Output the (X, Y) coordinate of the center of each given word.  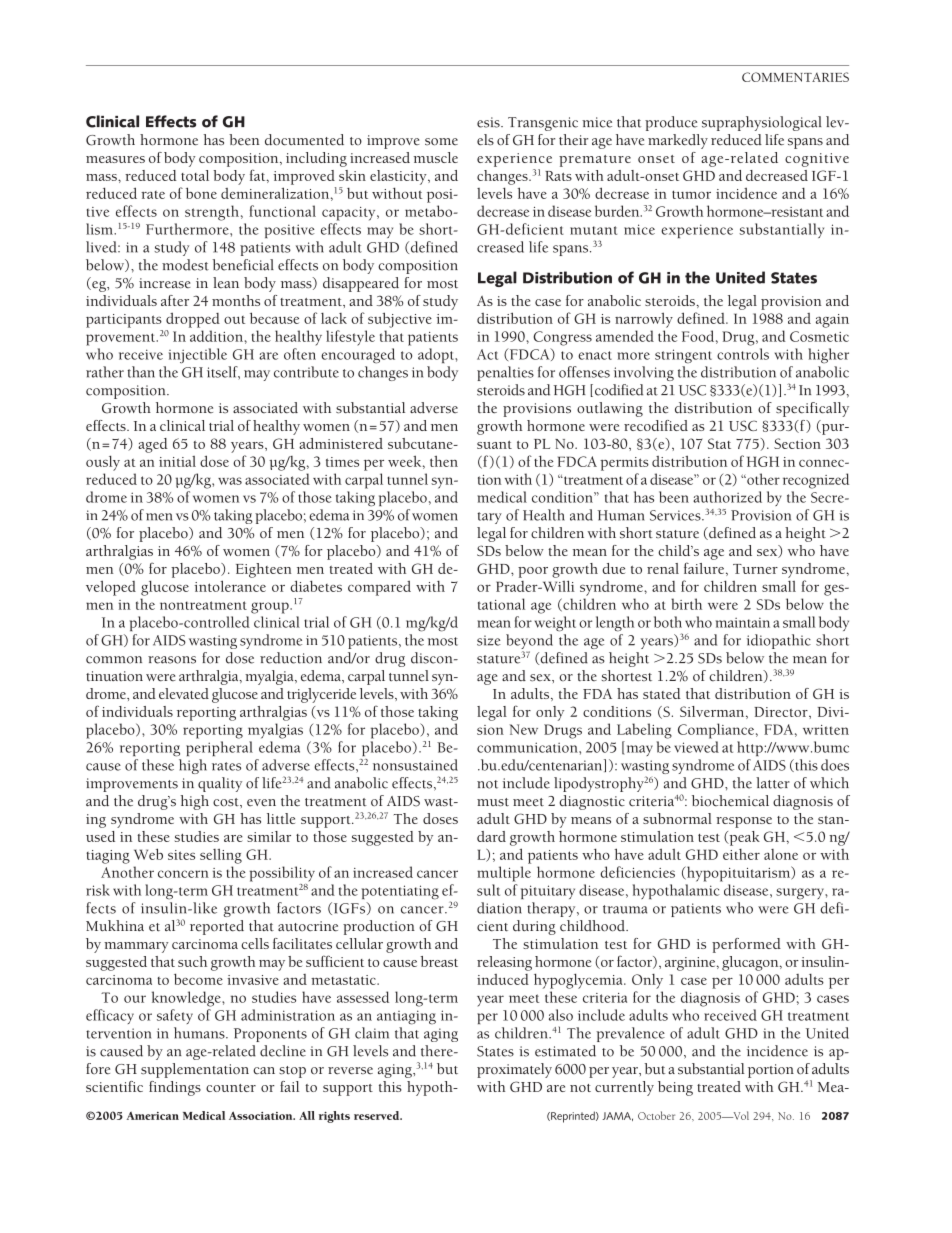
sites (181, 855)
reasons (172, 660)
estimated (565, 1051)
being (675, 1088)
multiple (504, 874)
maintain (743, 623)
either (741, 854)
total (195, 175)
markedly (678, 141)
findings (175, 1088)
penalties (505, 373)
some (441, 142)
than (141, 372)
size (489, 640)
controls (743, 354)
